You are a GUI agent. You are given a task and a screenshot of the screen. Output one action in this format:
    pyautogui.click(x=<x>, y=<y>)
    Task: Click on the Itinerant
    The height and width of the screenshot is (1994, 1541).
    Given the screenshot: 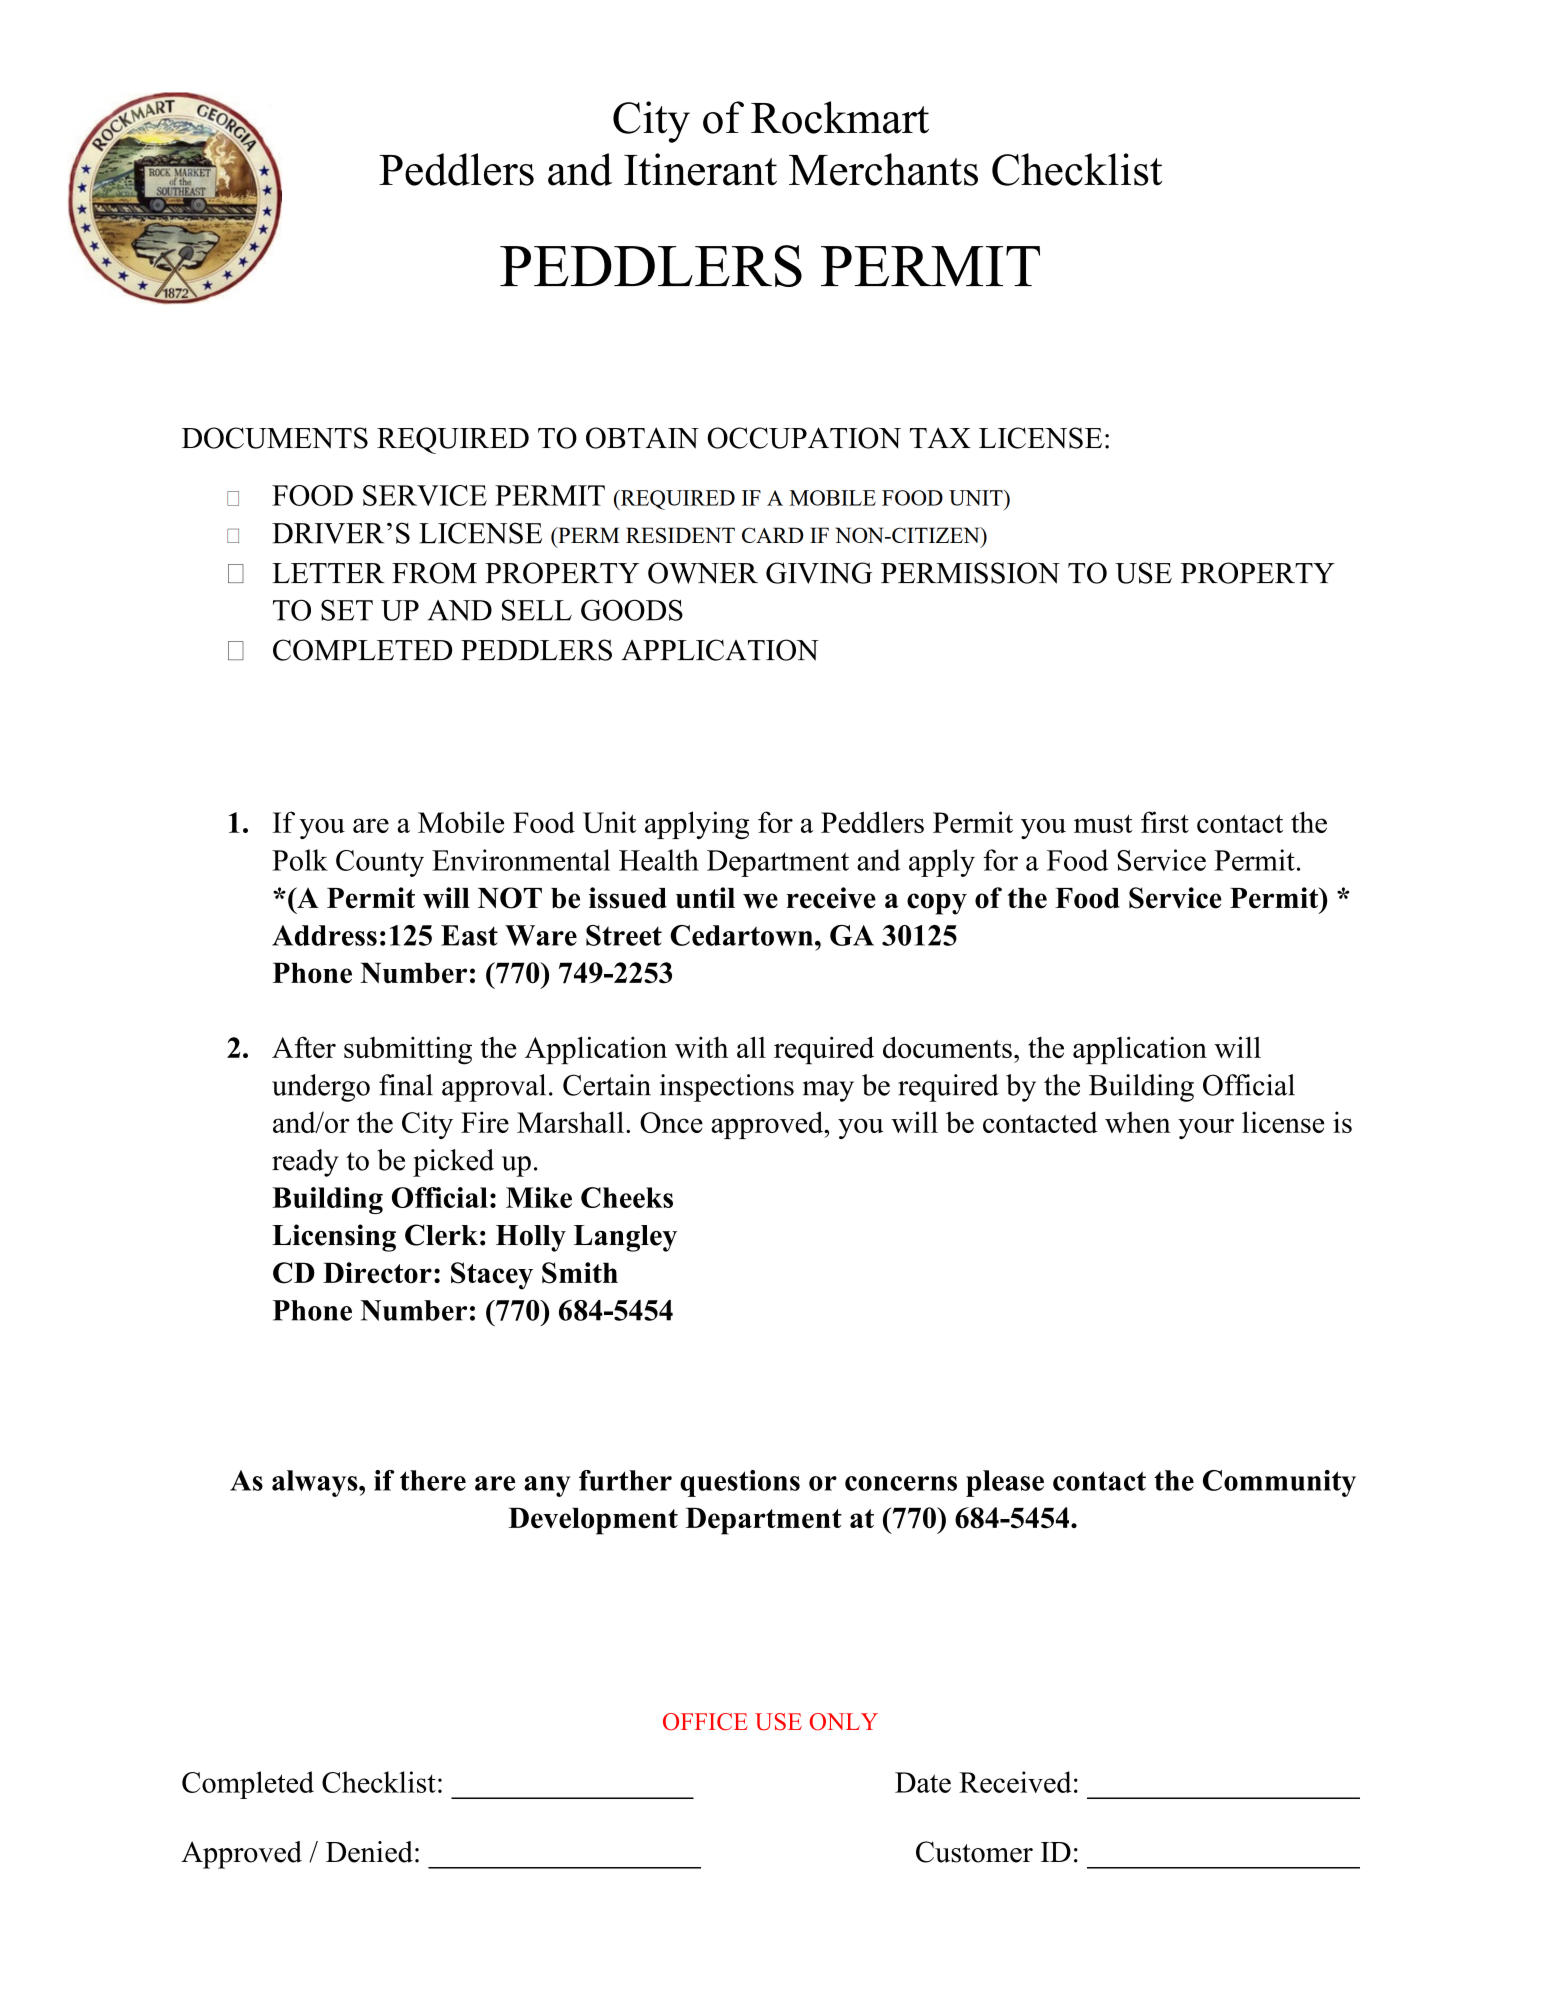 What is the action you would take?
    pyautogui.click(x=700, y=169)
